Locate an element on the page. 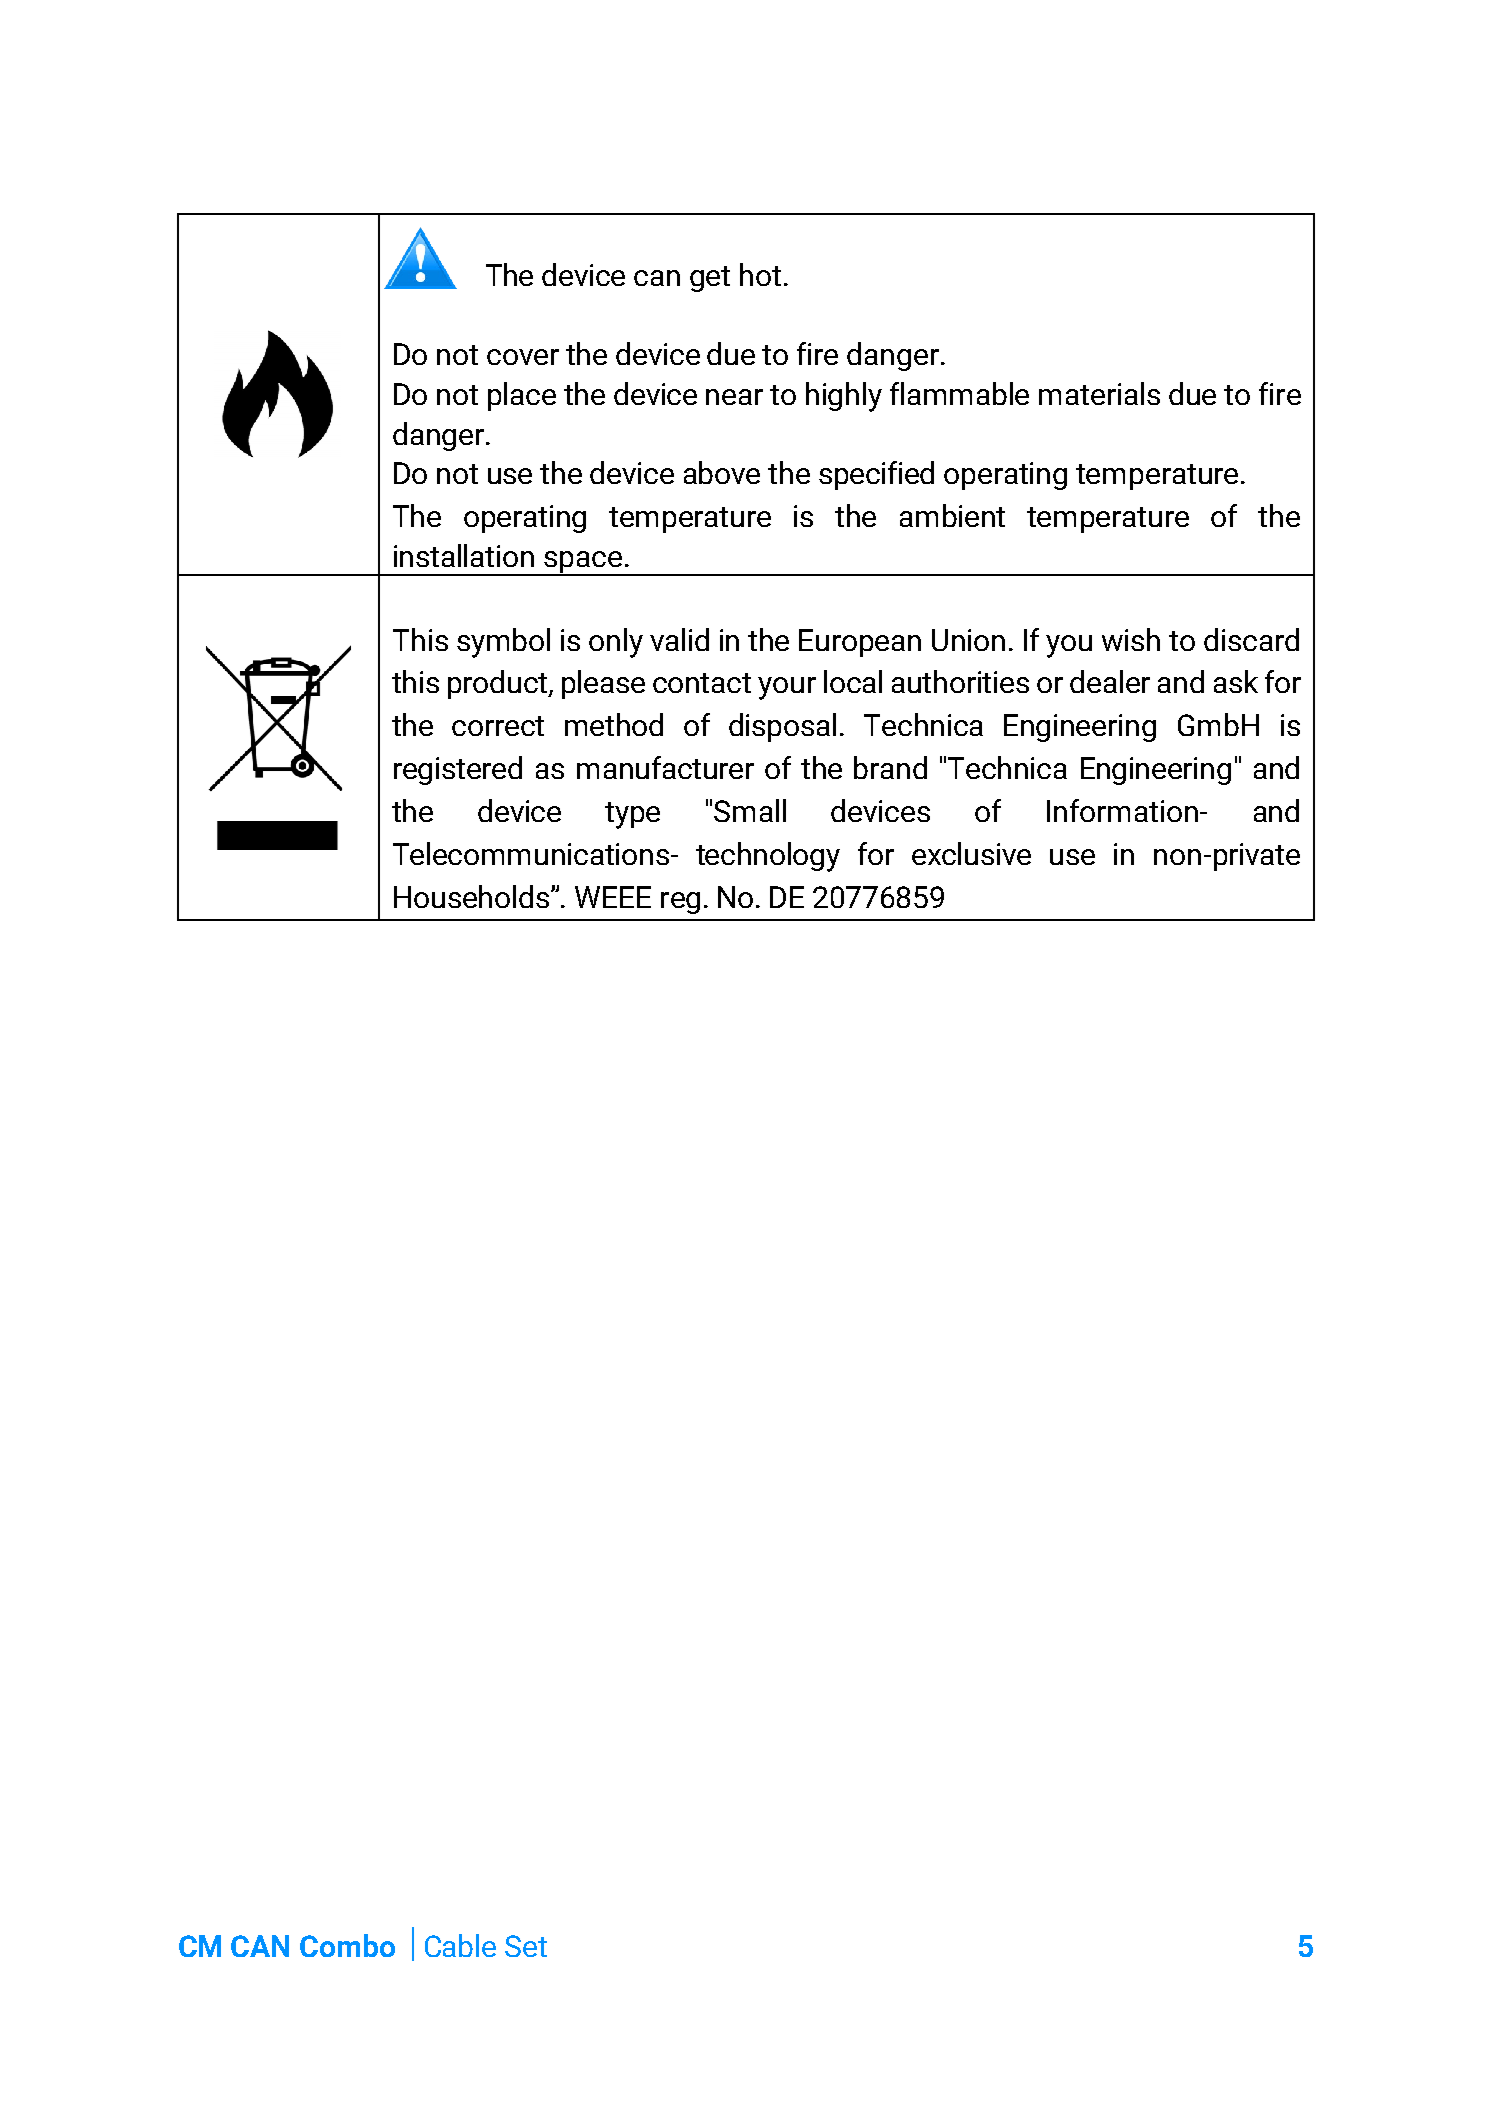 This image has width=1492, height=2112. hot is located at coordinates (760, 274).
